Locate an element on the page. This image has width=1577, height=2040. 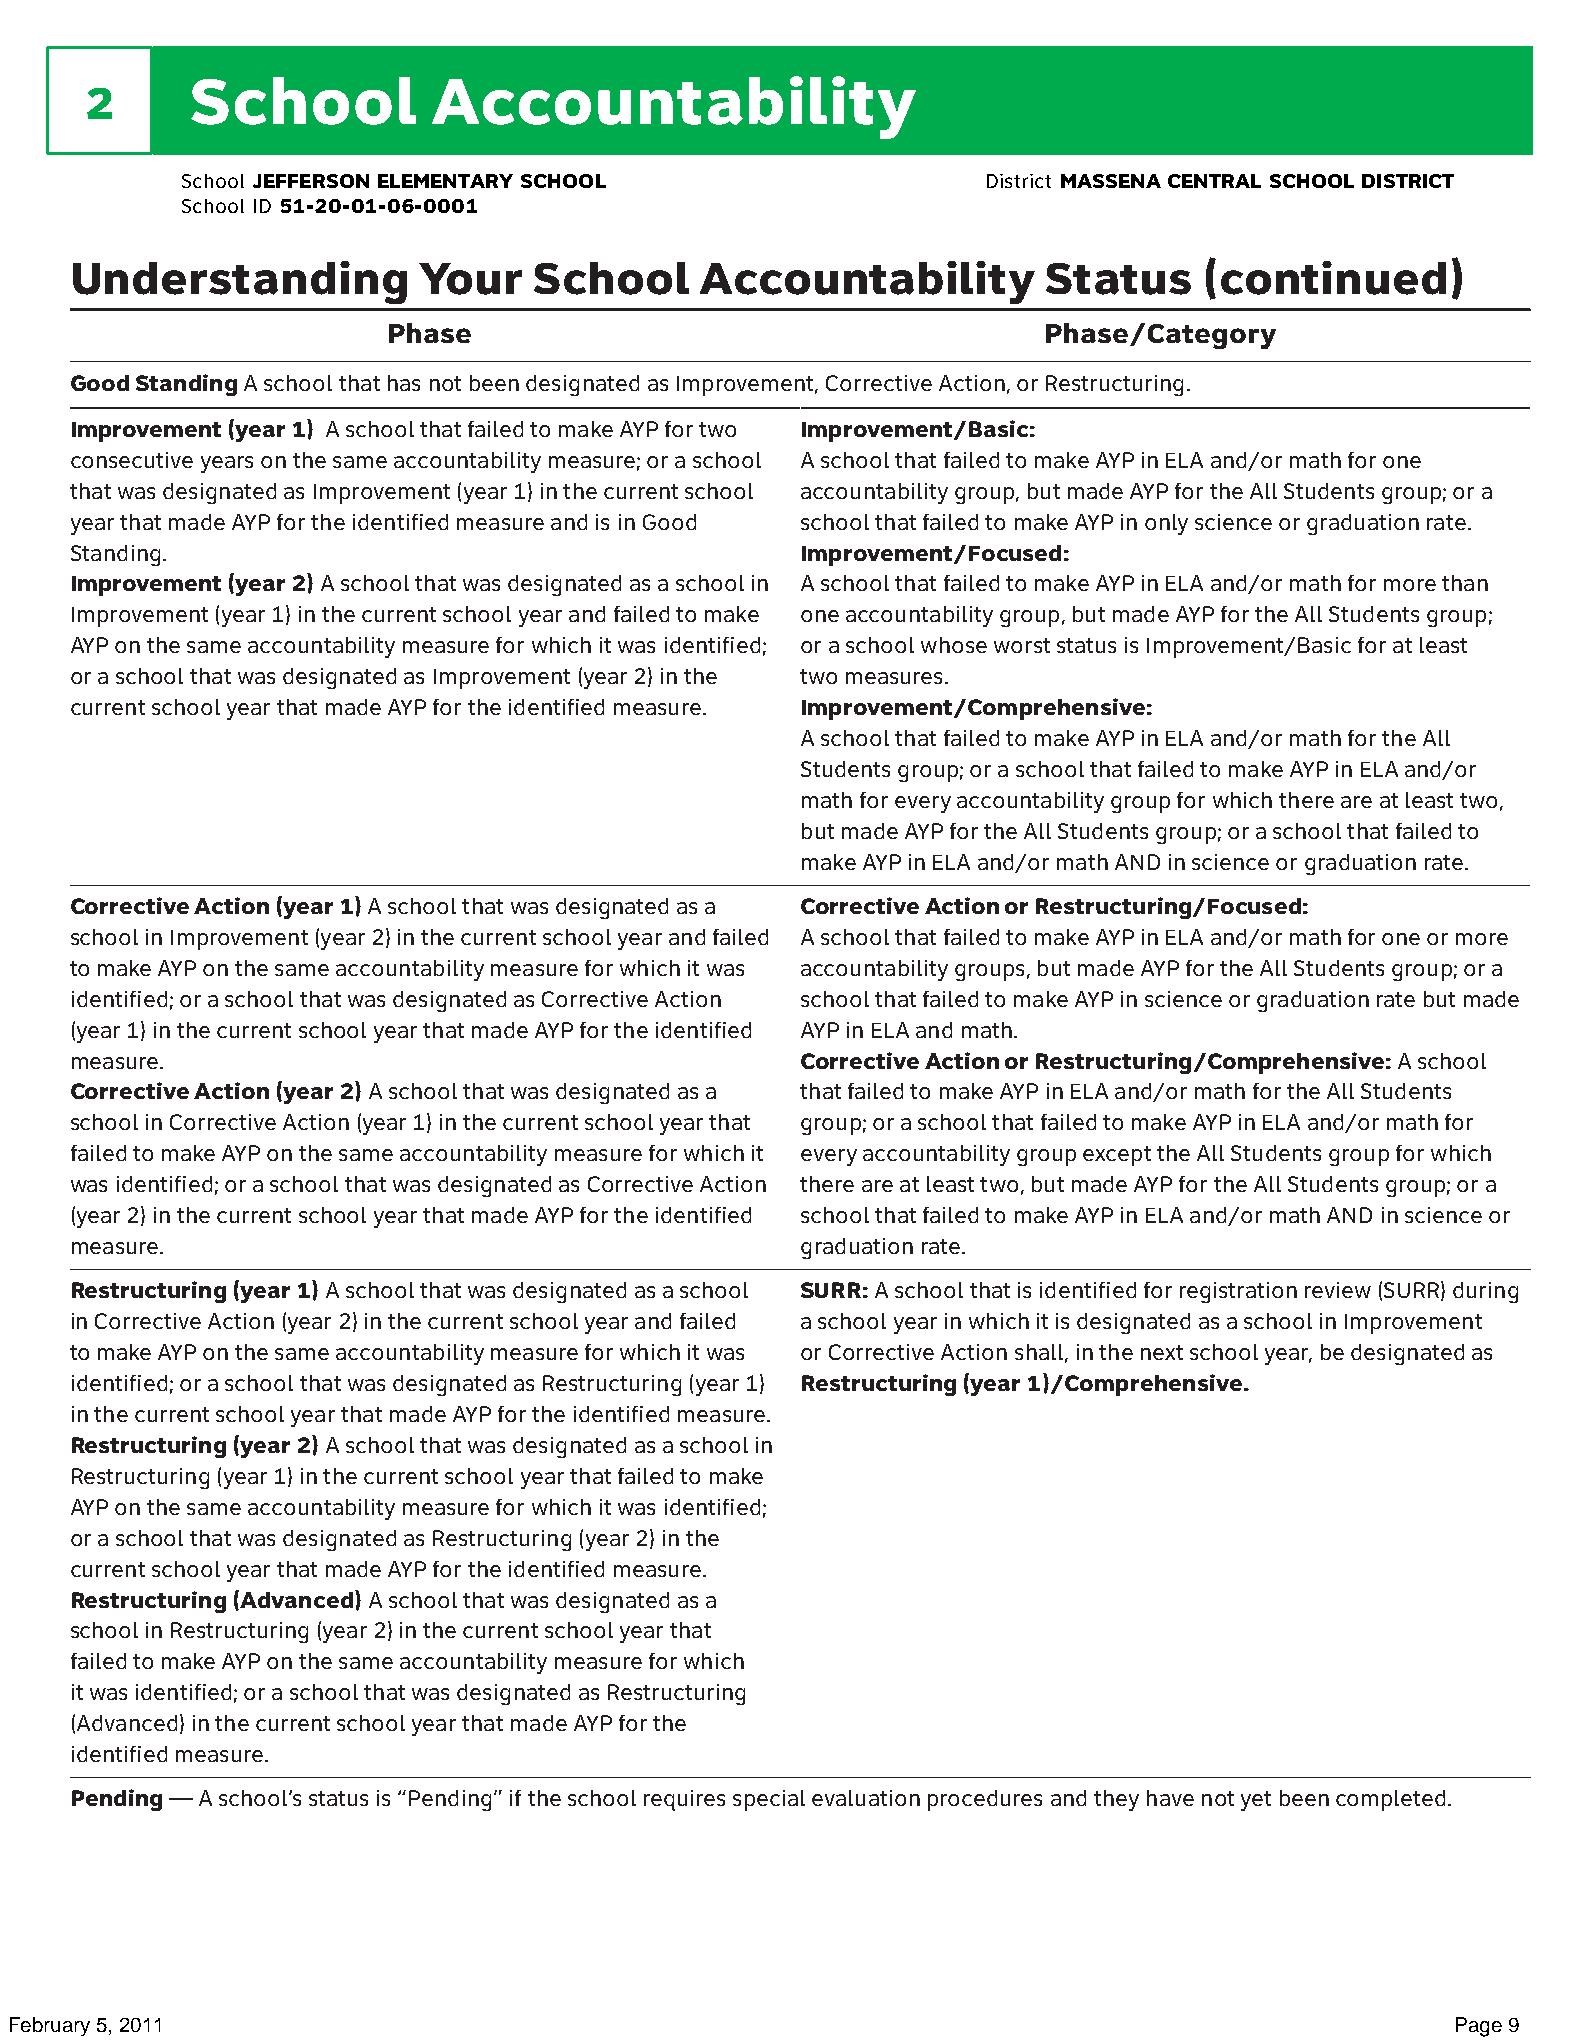
special is located at coordinates (769, 1800).
